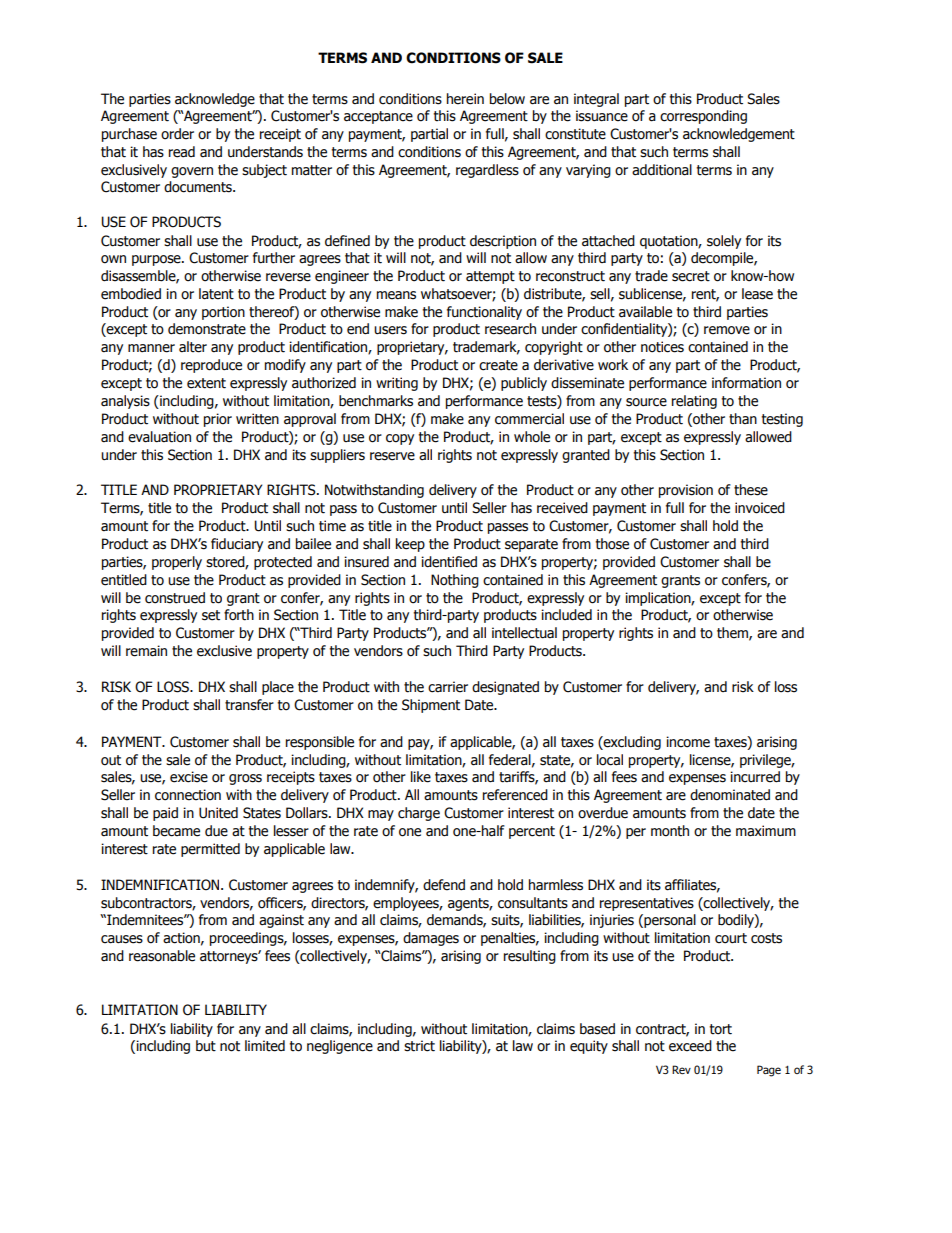 The image size is (952, 1233). What do you see at coordinates (465, 99) in the document?
I see `herein` at bounding box center [465, 99].
